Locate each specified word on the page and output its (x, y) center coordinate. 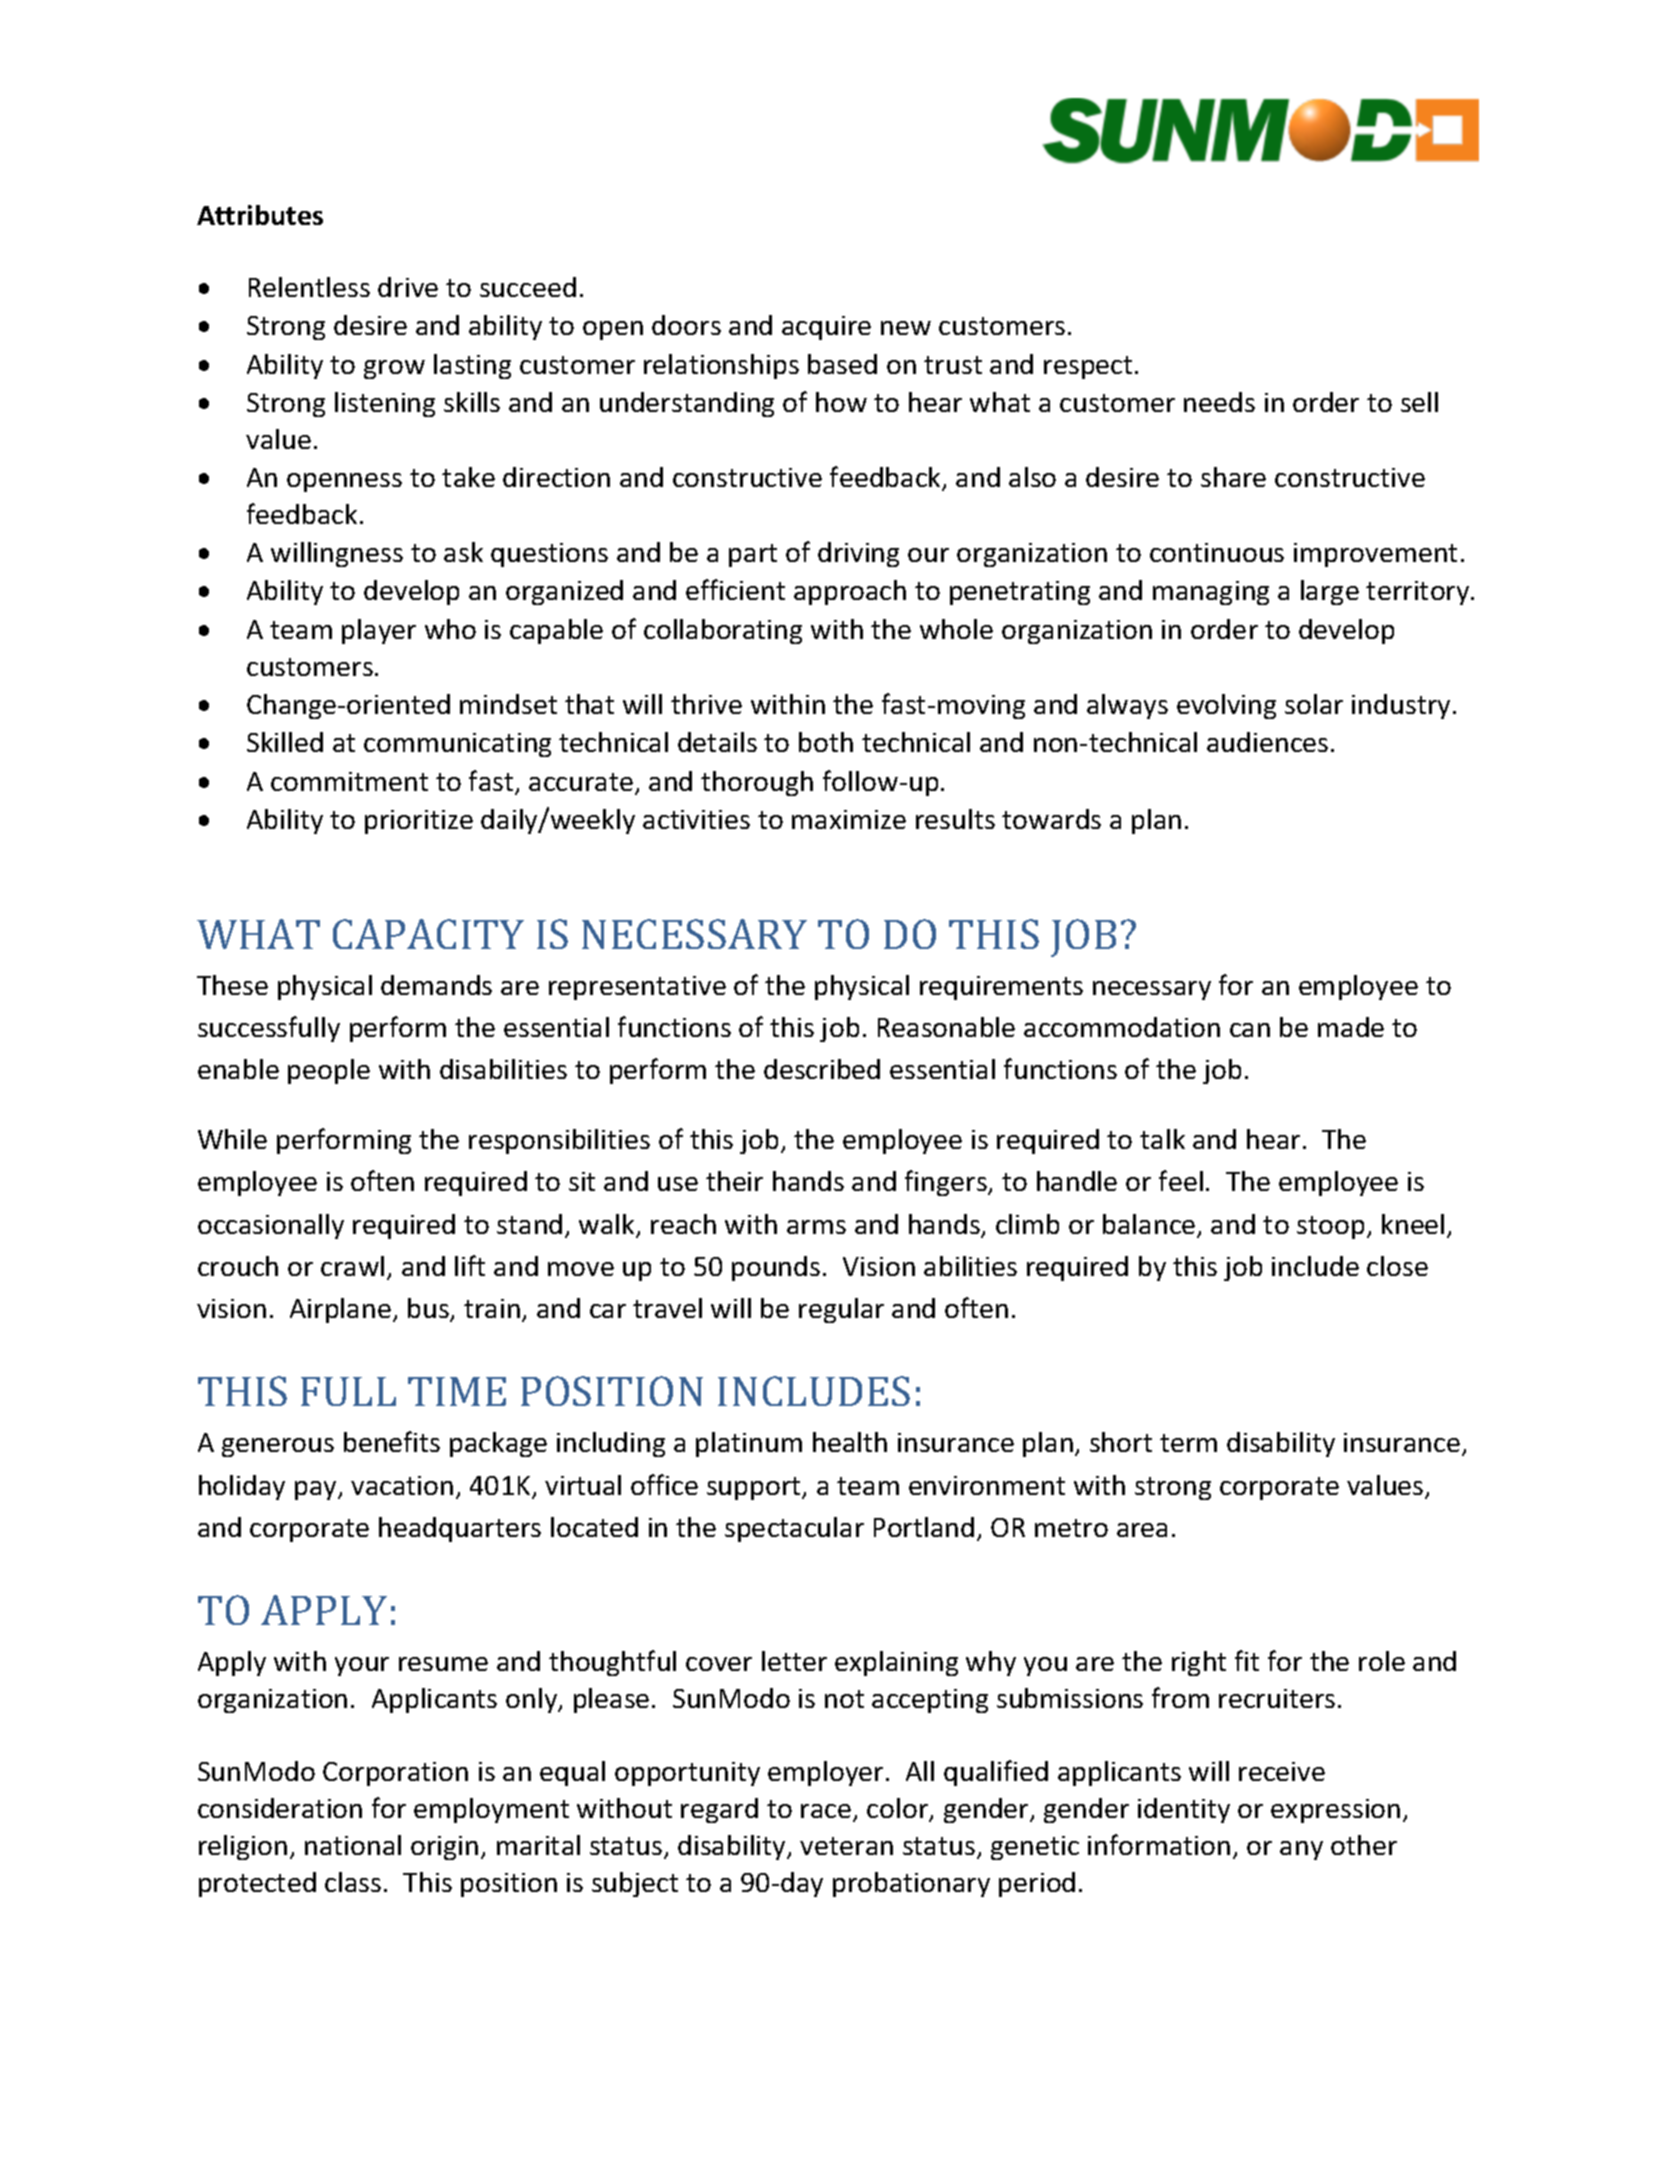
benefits (392, 1441)
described (822, 1069)
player (379, 631)
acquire (826, 328)
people (329, 1071)
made (1351, 1027)
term (1188, 1443)
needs (1219, 402)
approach (850, 592)
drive (408, 287)
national (353, 1845)
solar (1314, 704)
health (850, 1442)
